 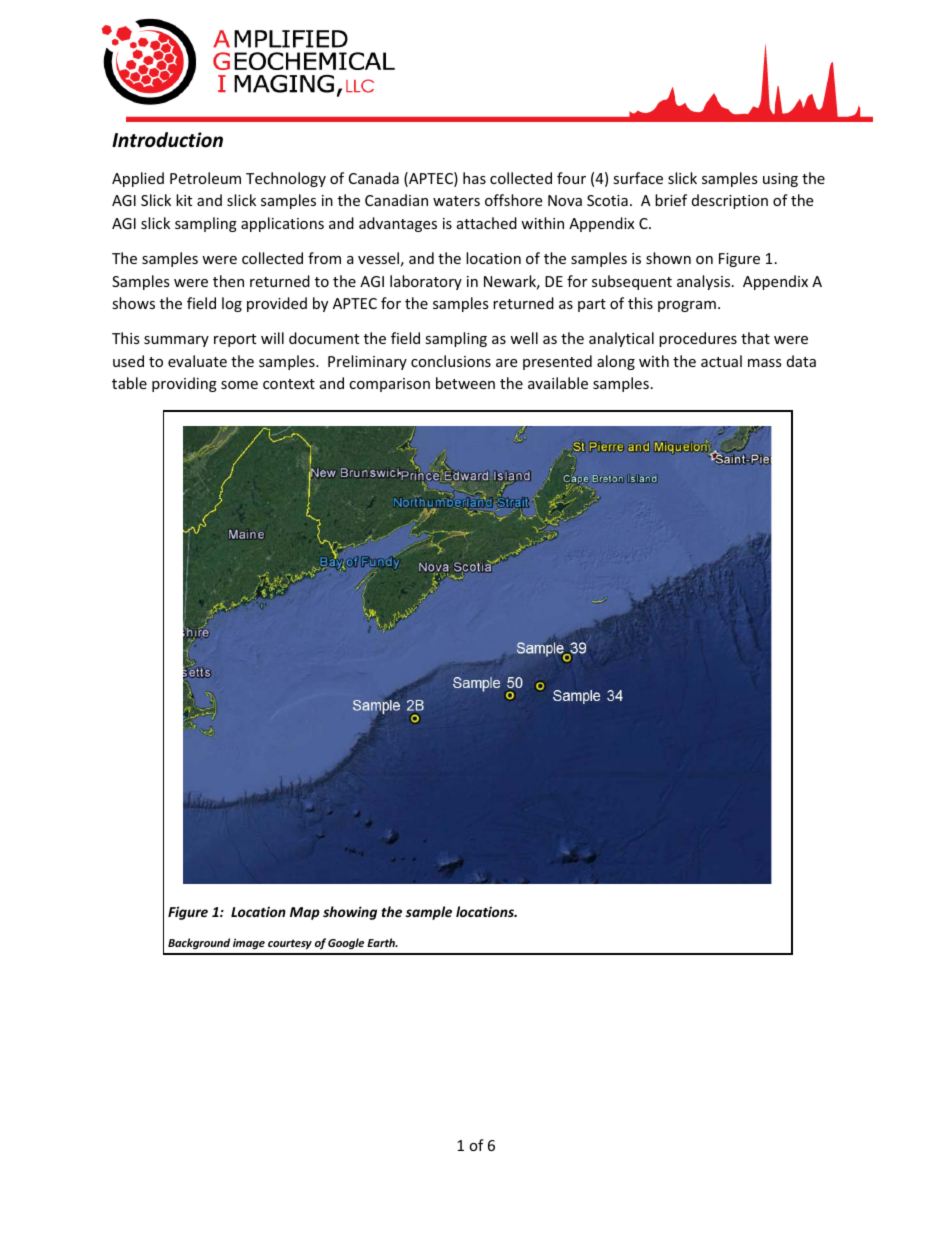 What do you see at coordinates (346, 943) in the image?
I see `Google` at bounding box center [346, 943].
